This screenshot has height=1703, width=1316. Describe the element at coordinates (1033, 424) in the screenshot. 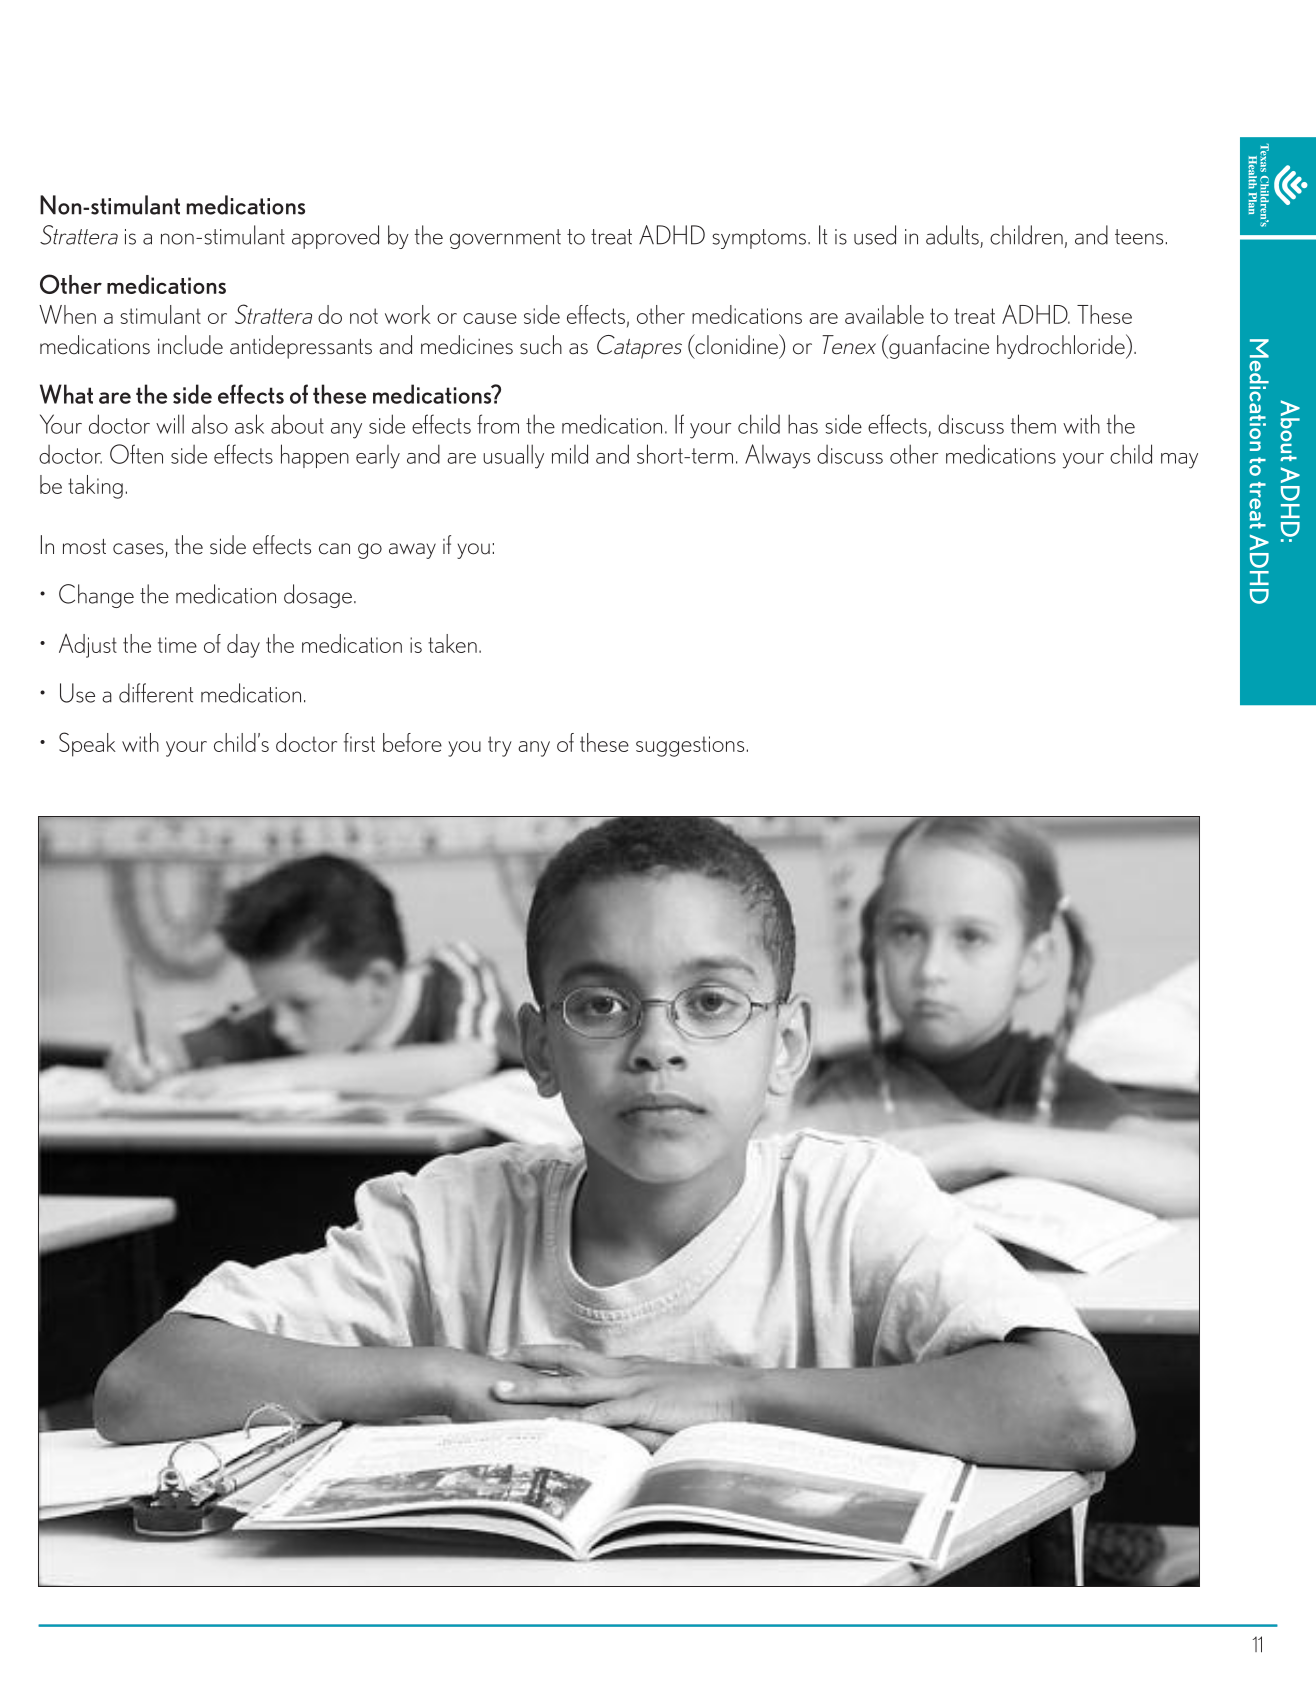

I see `them` at that location.
